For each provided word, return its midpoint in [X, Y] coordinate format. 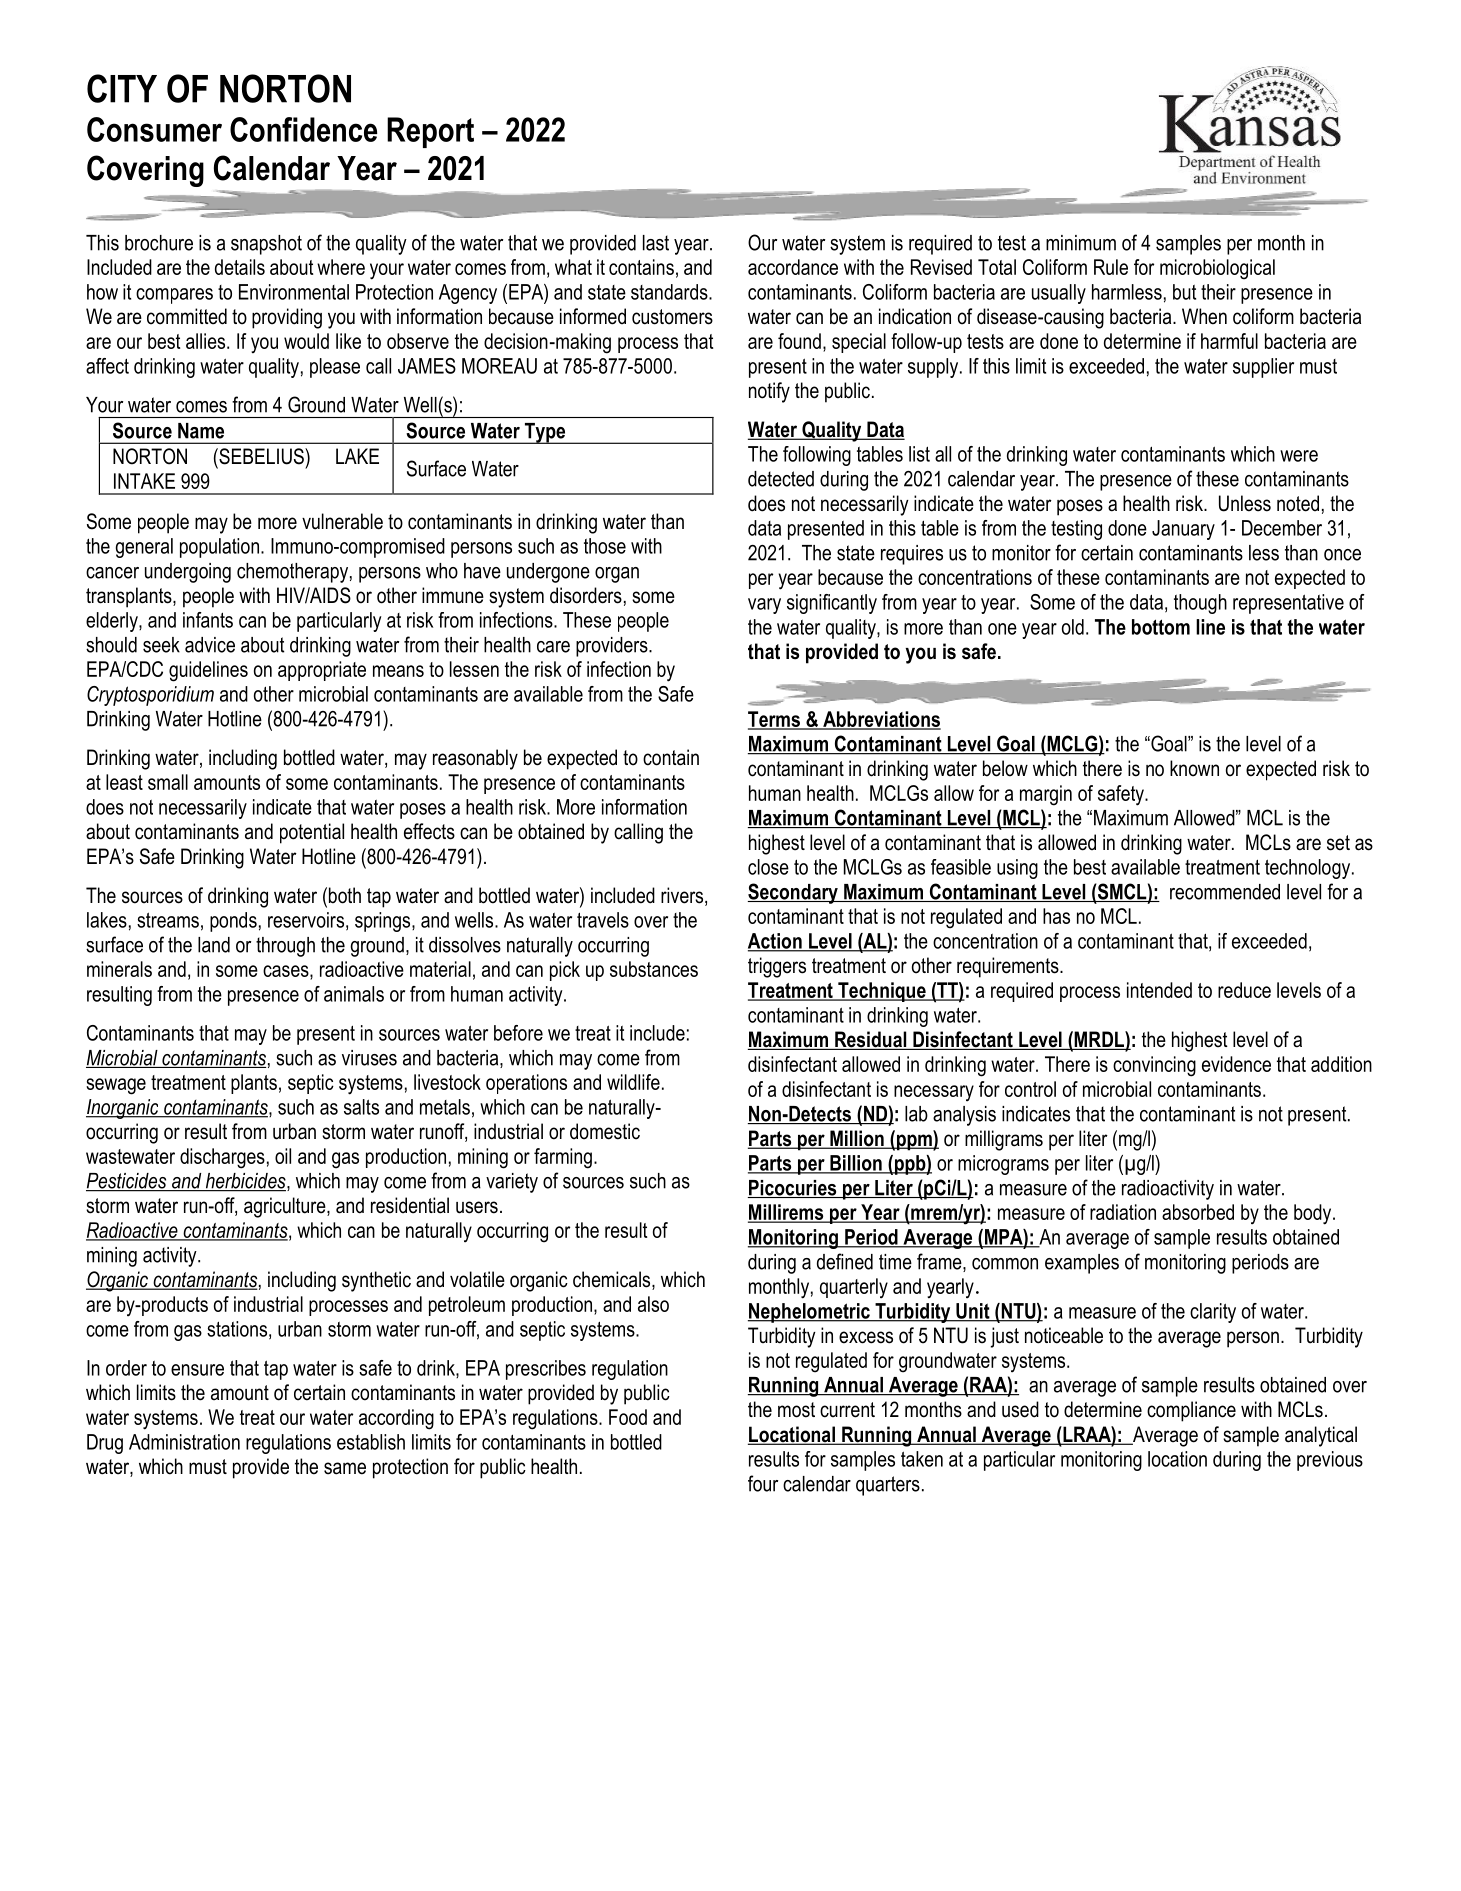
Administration [184, 1442]
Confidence [303, 129]
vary [764, 606]
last [656, 243]
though [1200, 604]
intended [1159, 990]
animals [354, 994]
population [219, 548]
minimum [1081, 243]
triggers [777, 967]
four [763, 1483]
